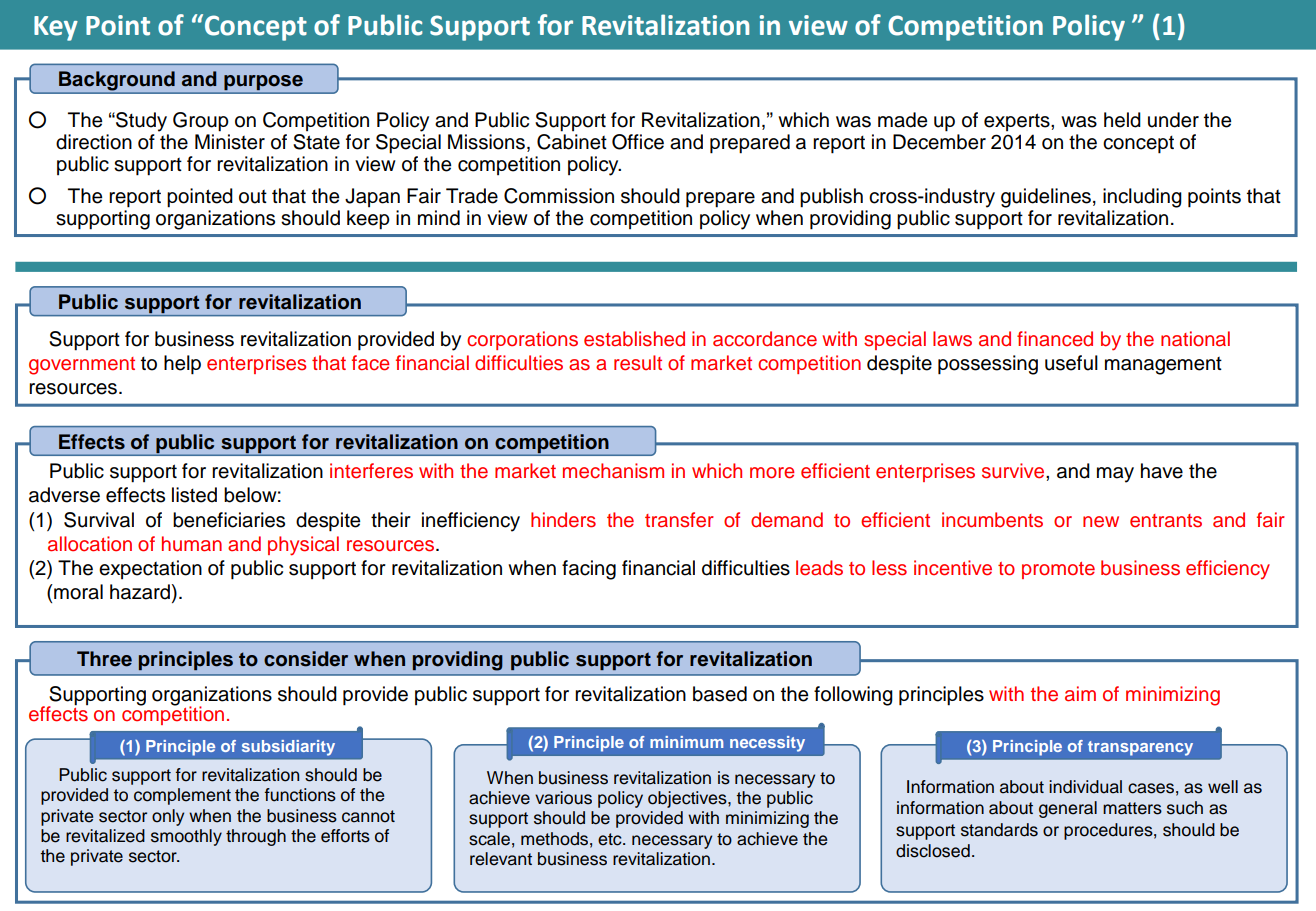 The height and width of the screenshot is (911, 1316). What do you see at coordinates (613, 471) in the screenshot?
I see `mechanism` at bounding box center [613, 471].
